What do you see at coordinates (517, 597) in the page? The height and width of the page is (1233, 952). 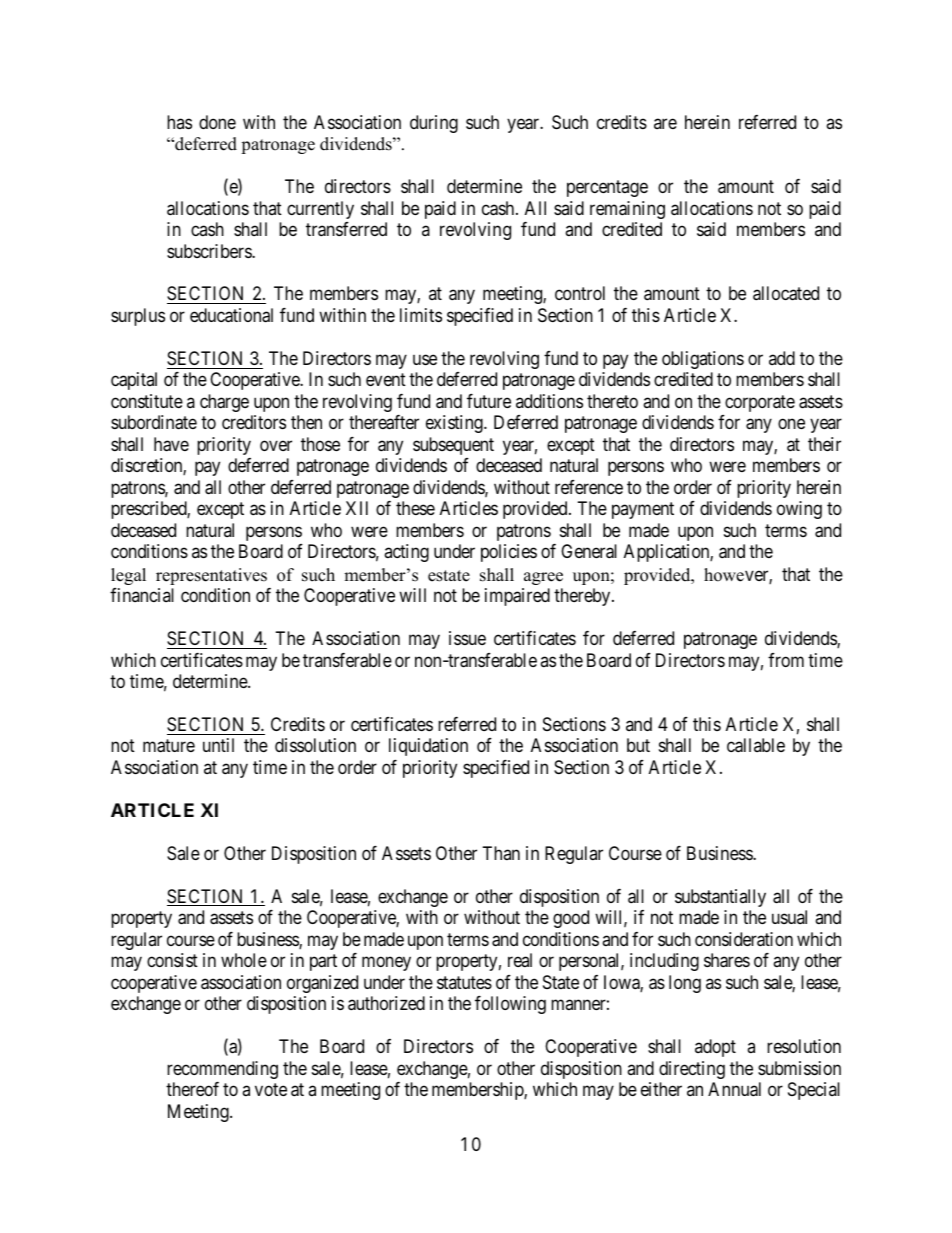 I see `impaired` at bounding box center [517, 597].
